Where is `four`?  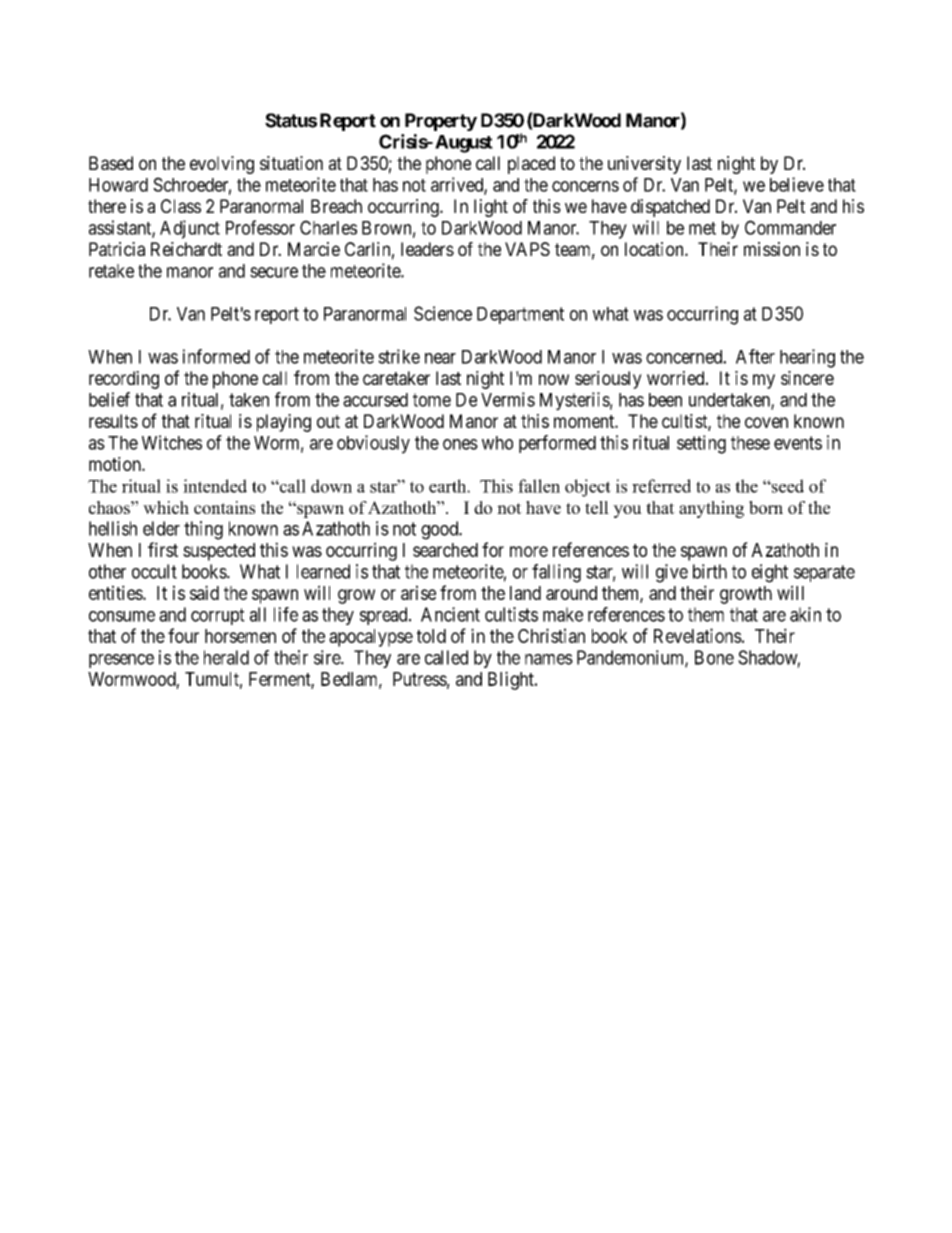
four is located at coordinates (183, 635).
